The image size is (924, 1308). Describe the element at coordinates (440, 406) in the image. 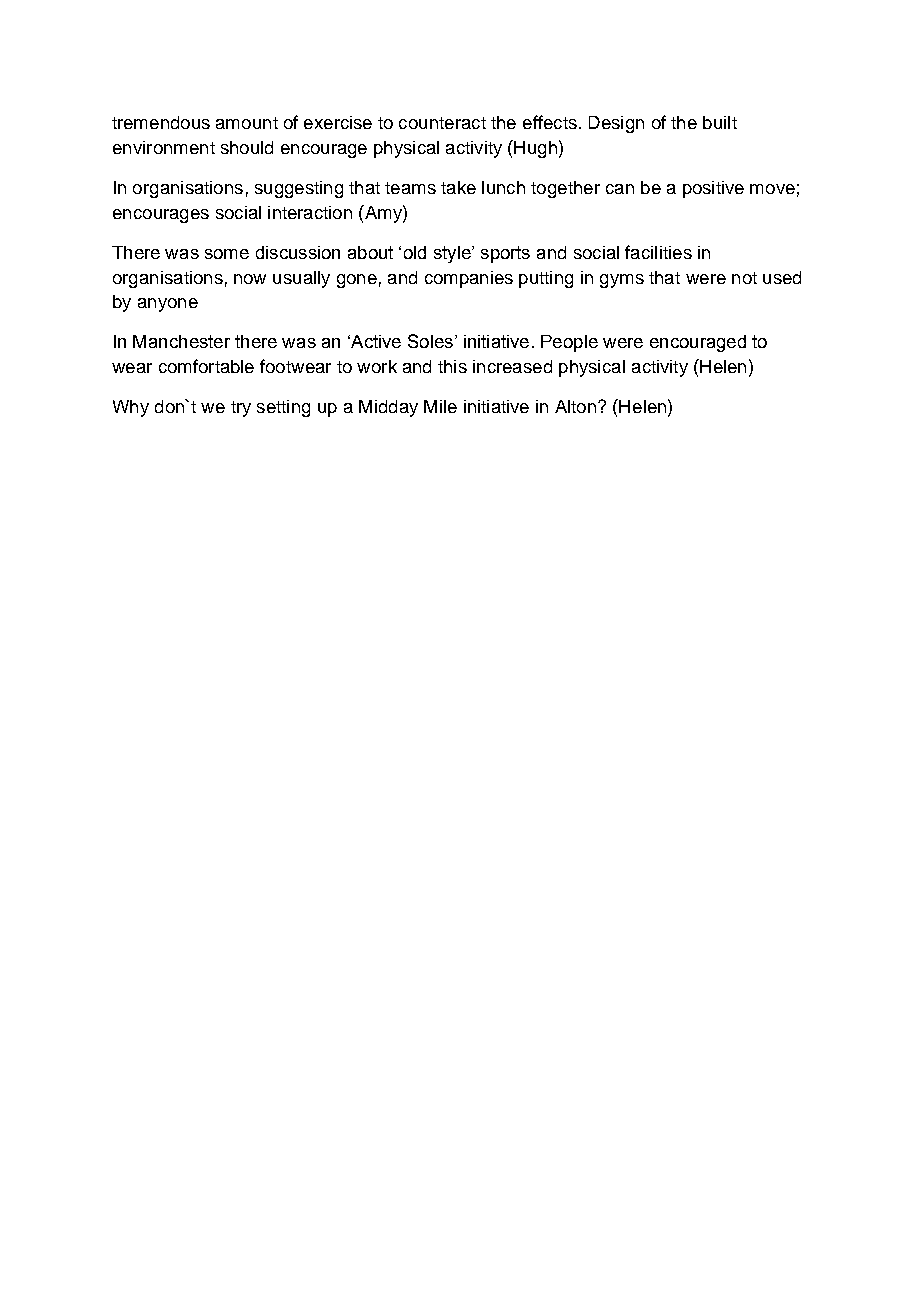

I see `Mile` at that location.
